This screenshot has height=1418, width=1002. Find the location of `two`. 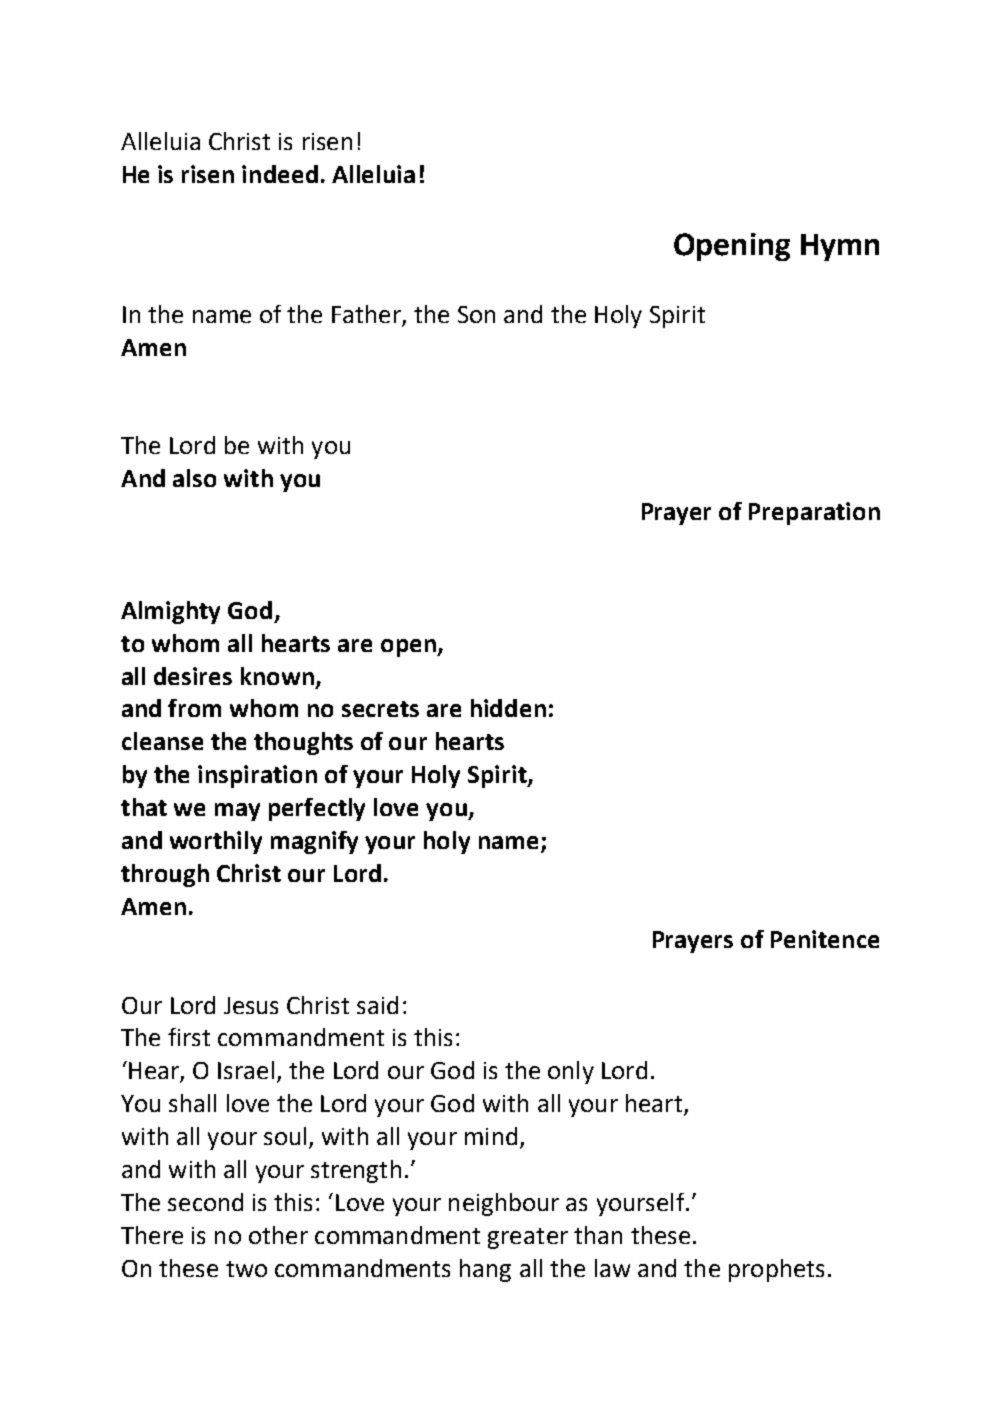

two is located at coordinates (246, 1269).
